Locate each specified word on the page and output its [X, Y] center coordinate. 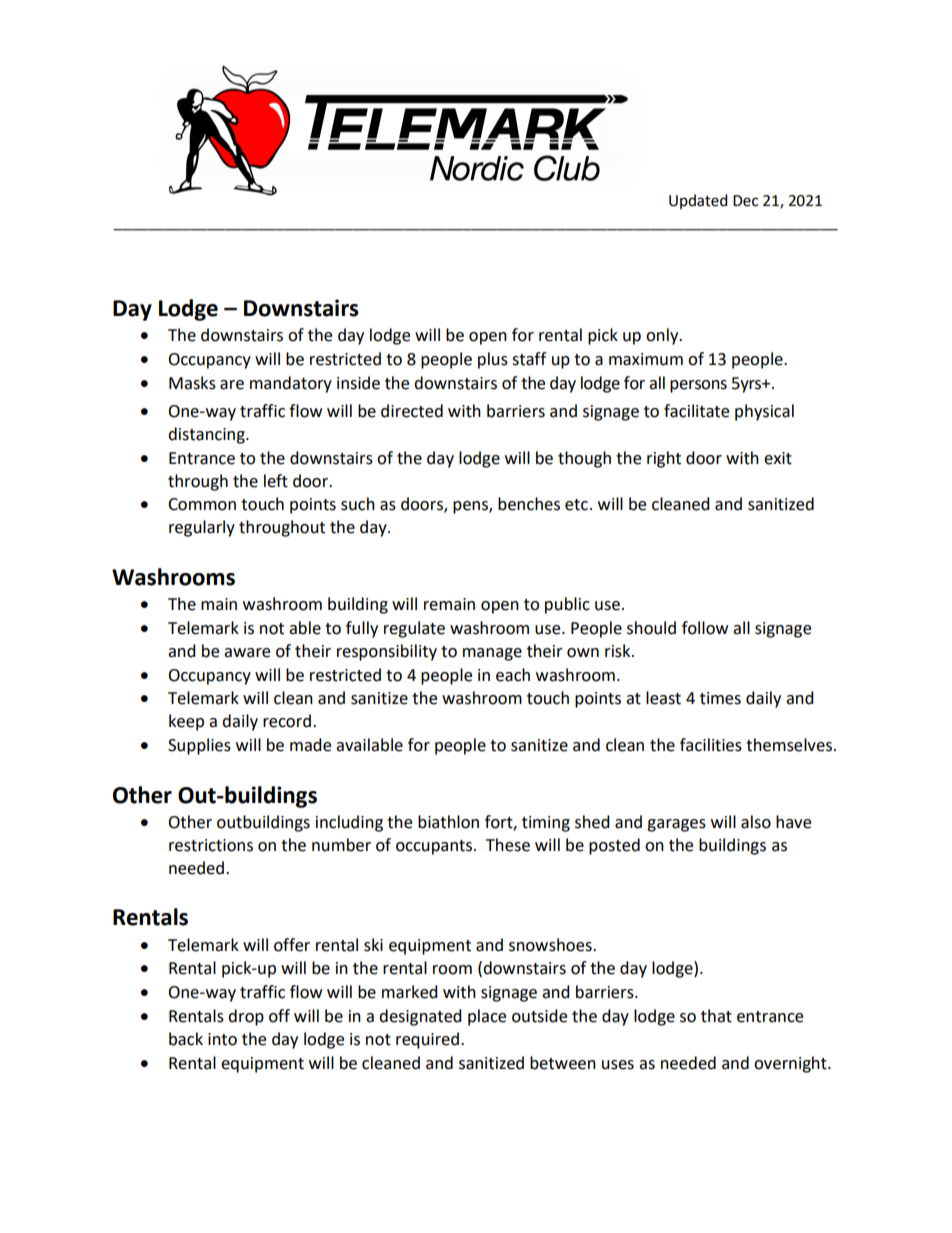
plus [493, 360]
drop [246, 1017]
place [487, 1017]
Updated [698, 201]
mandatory [291, 384]
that [716, 1016]
